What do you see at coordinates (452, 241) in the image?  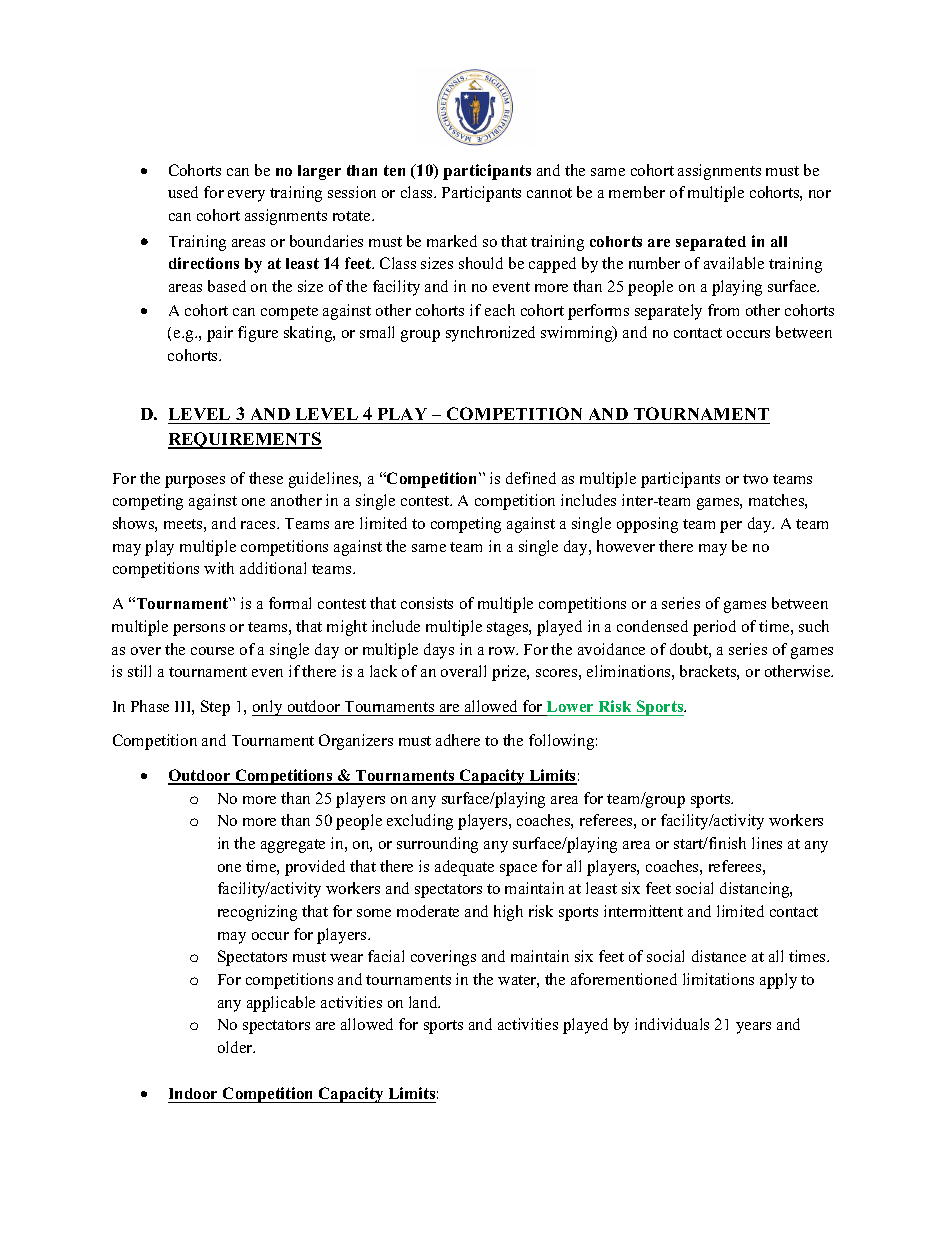 I see `marked` at bounding box center [452, 241].
